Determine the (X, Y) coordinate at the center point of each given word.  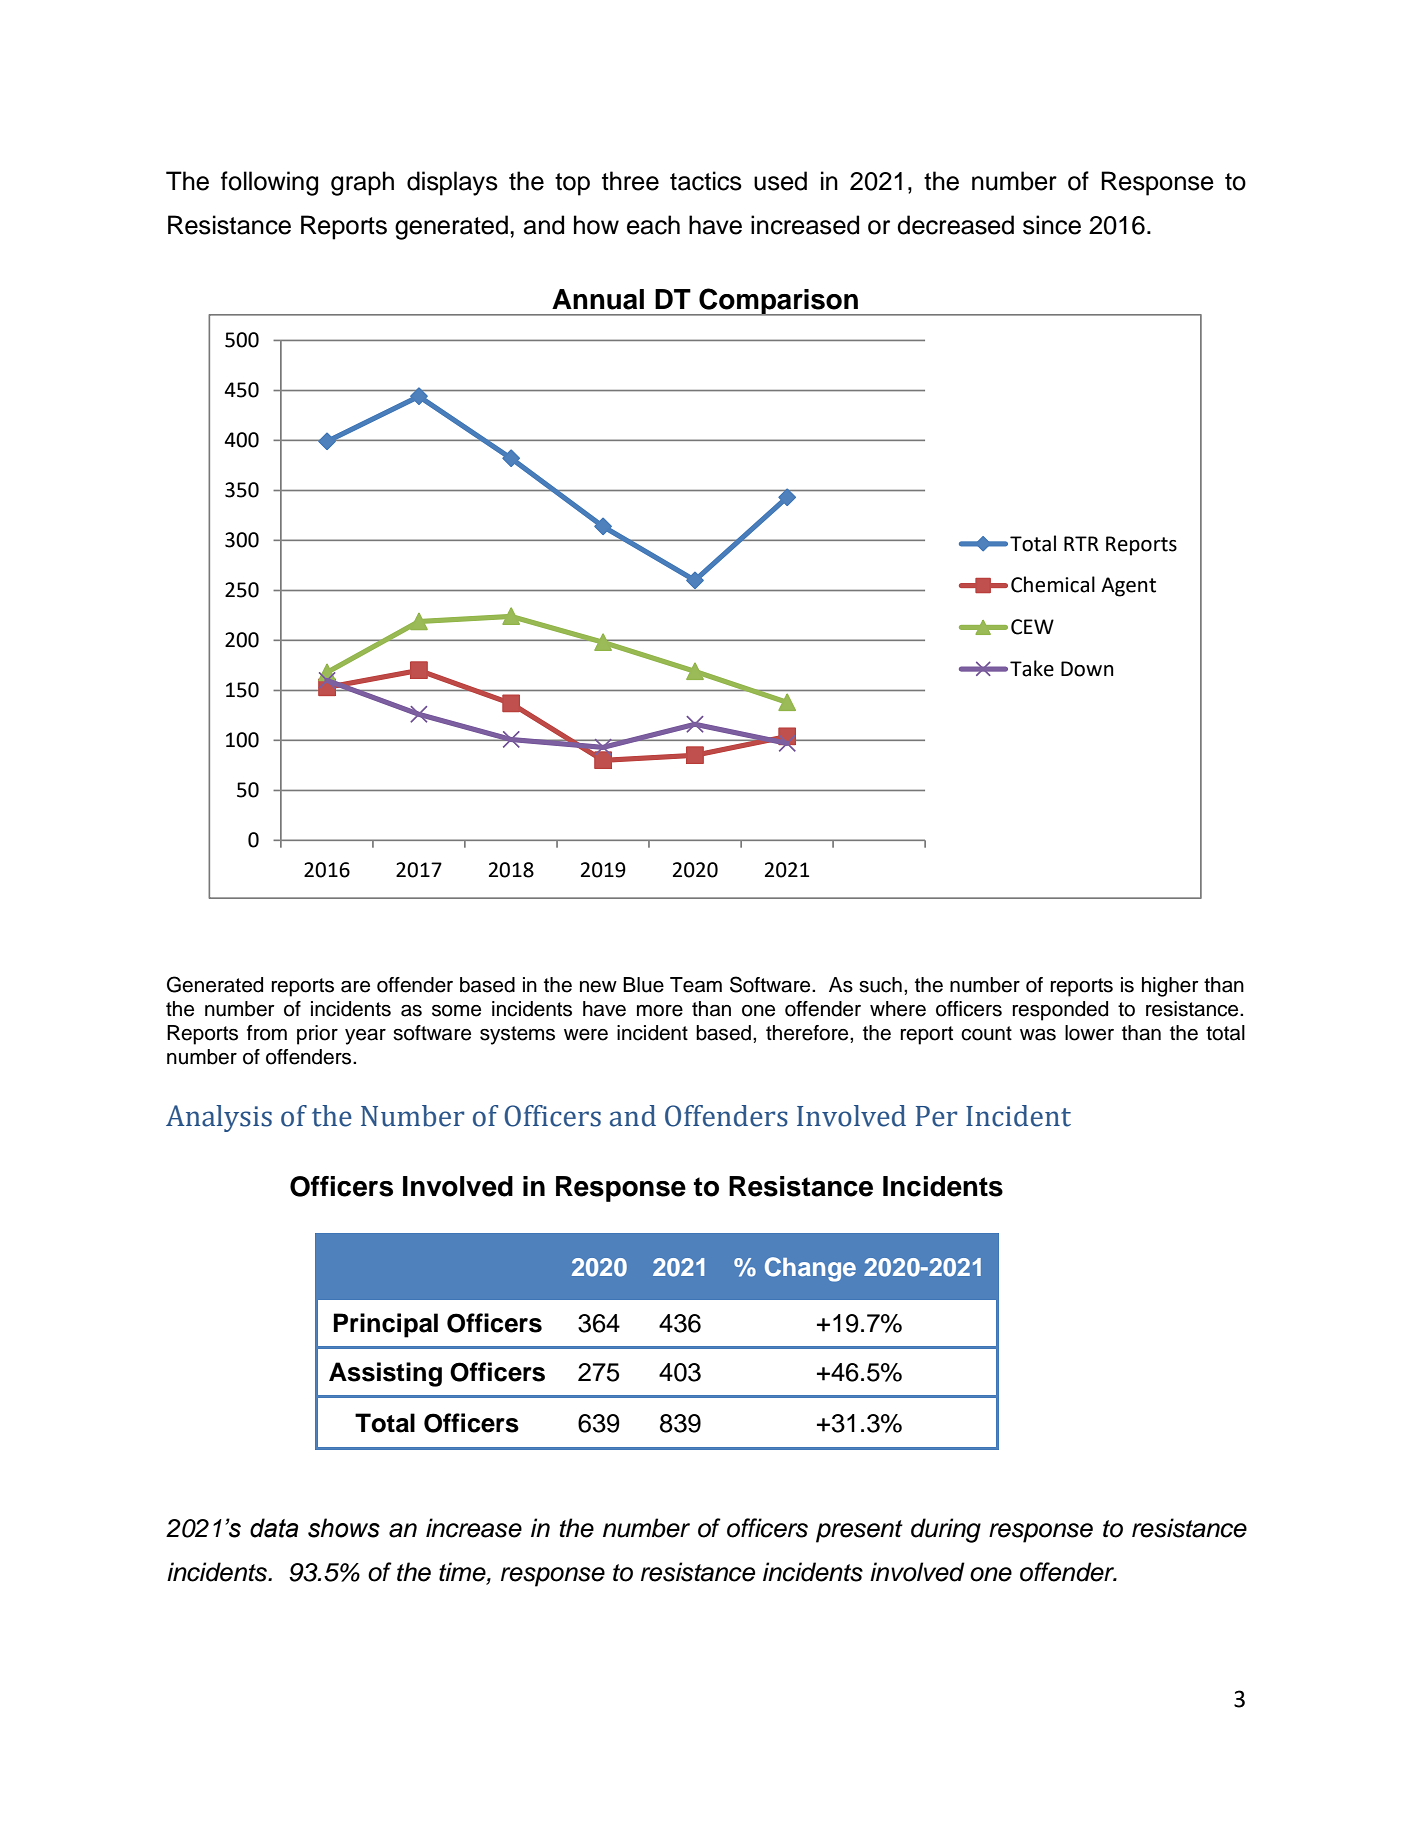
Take (1032, 668)
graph (362, 183)
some (456, 1011)
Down (1087, 669)
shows (344, 1528)
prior (317, 1035)
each (653, 225)
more (660, 1011)
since (1052, 225)
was (1038, 1035)
